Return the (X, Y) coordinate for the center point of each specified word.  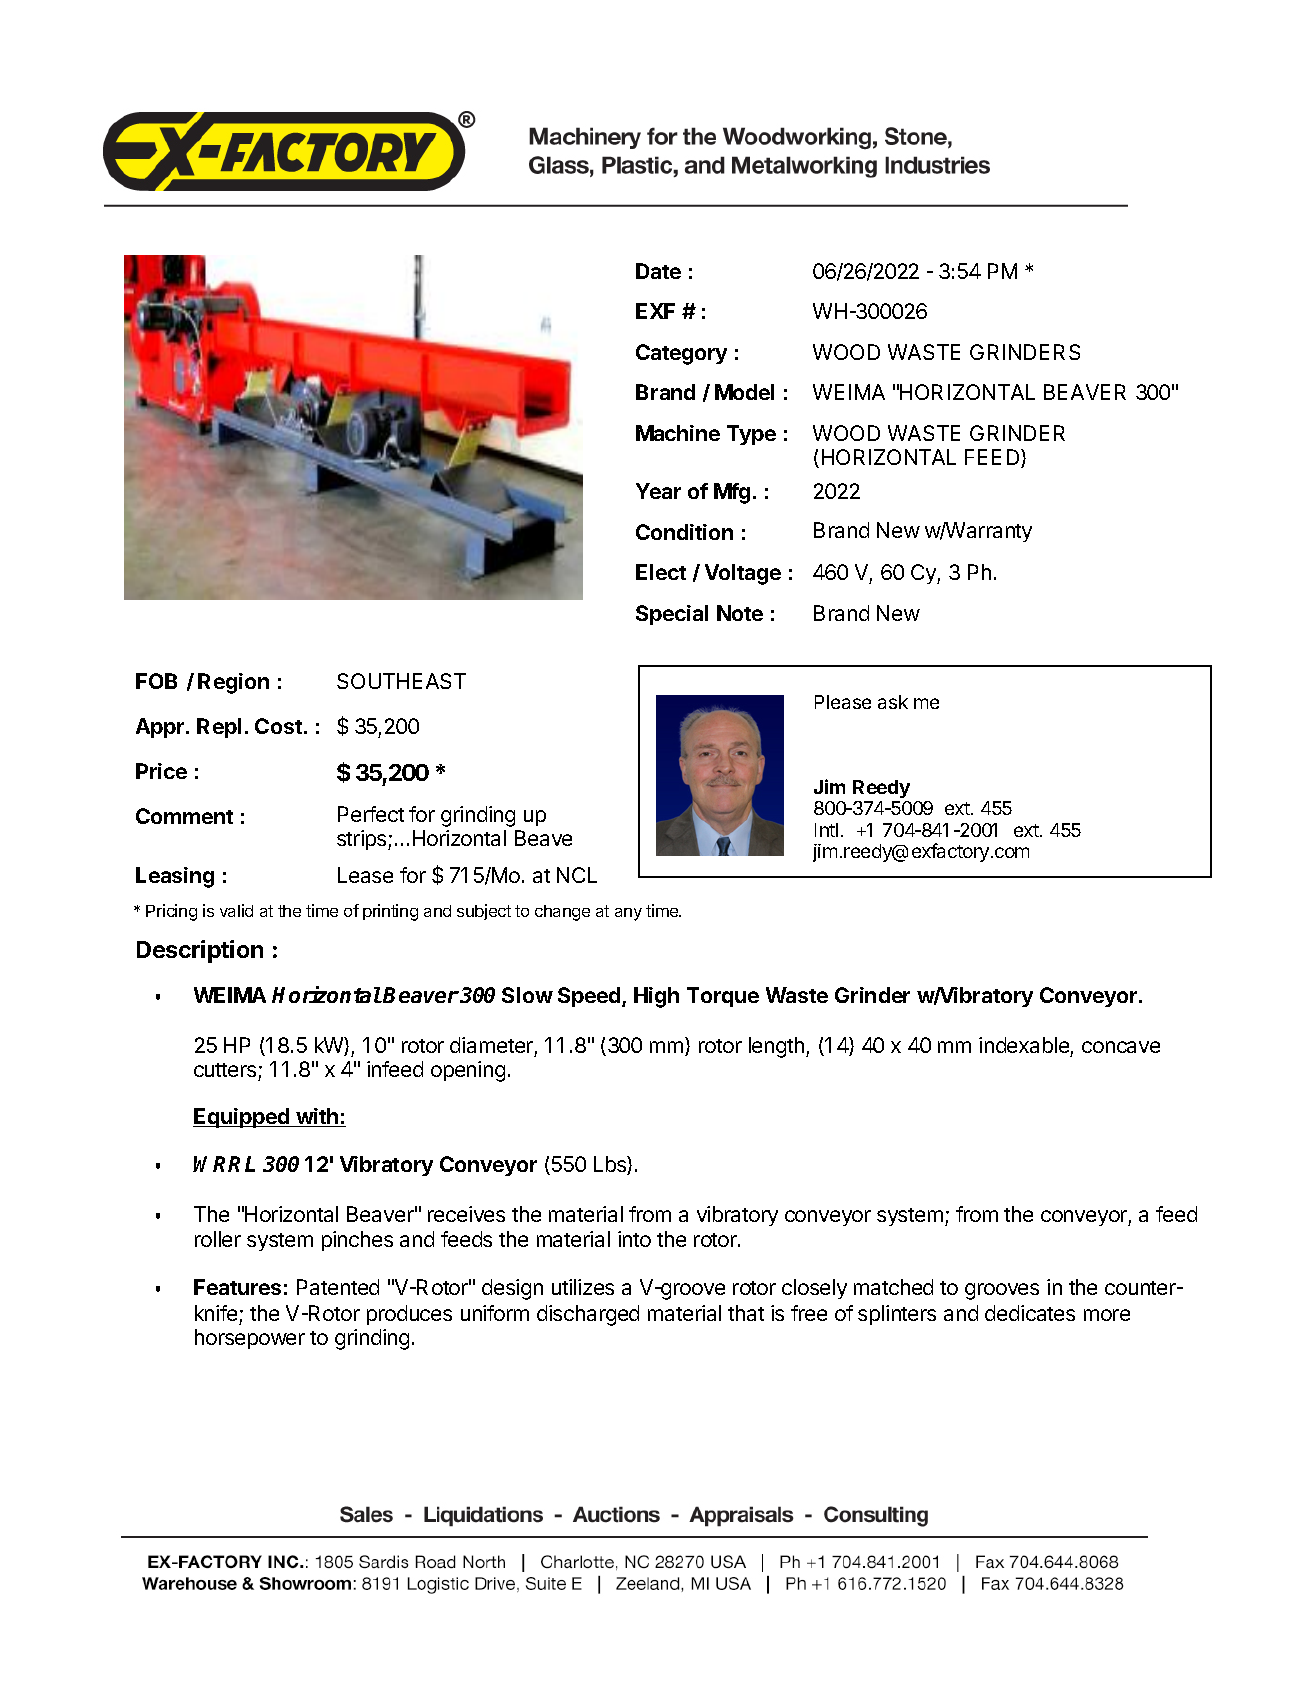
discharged (588, 1315)
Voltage (743, 574)
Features (237, 1287)
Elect (661, 572)
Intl (826, 830)
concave (1121, 1047)
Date (658, 271)
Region (233, 683)
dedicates (1030, 1313)
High (656, 997)
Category (681, 354)
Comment (184, 816)
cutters (225, 1070)
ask (893, 702)
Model (744, 392)
